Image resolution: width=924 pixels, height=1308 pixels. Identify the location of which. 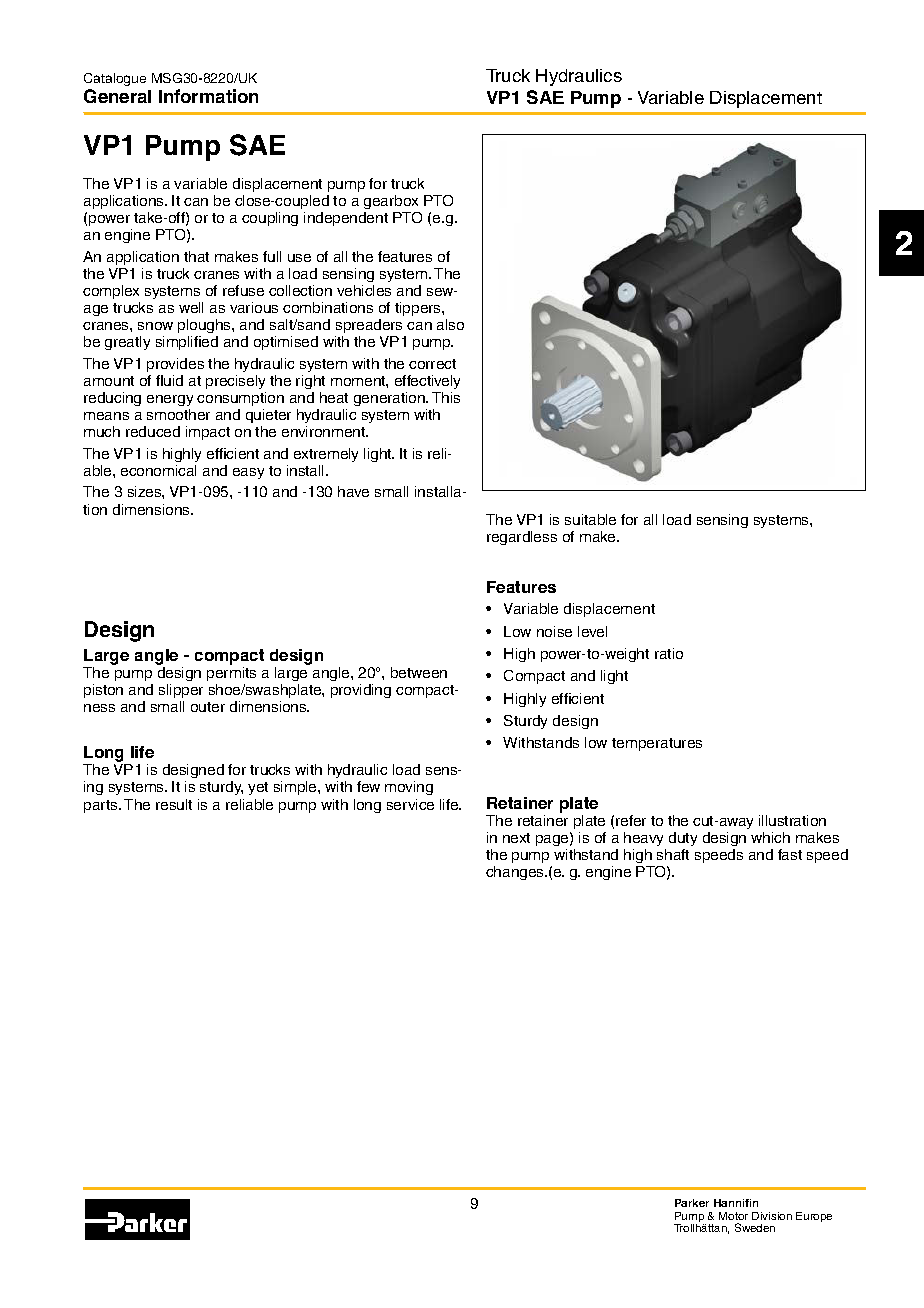
(770, 837).
